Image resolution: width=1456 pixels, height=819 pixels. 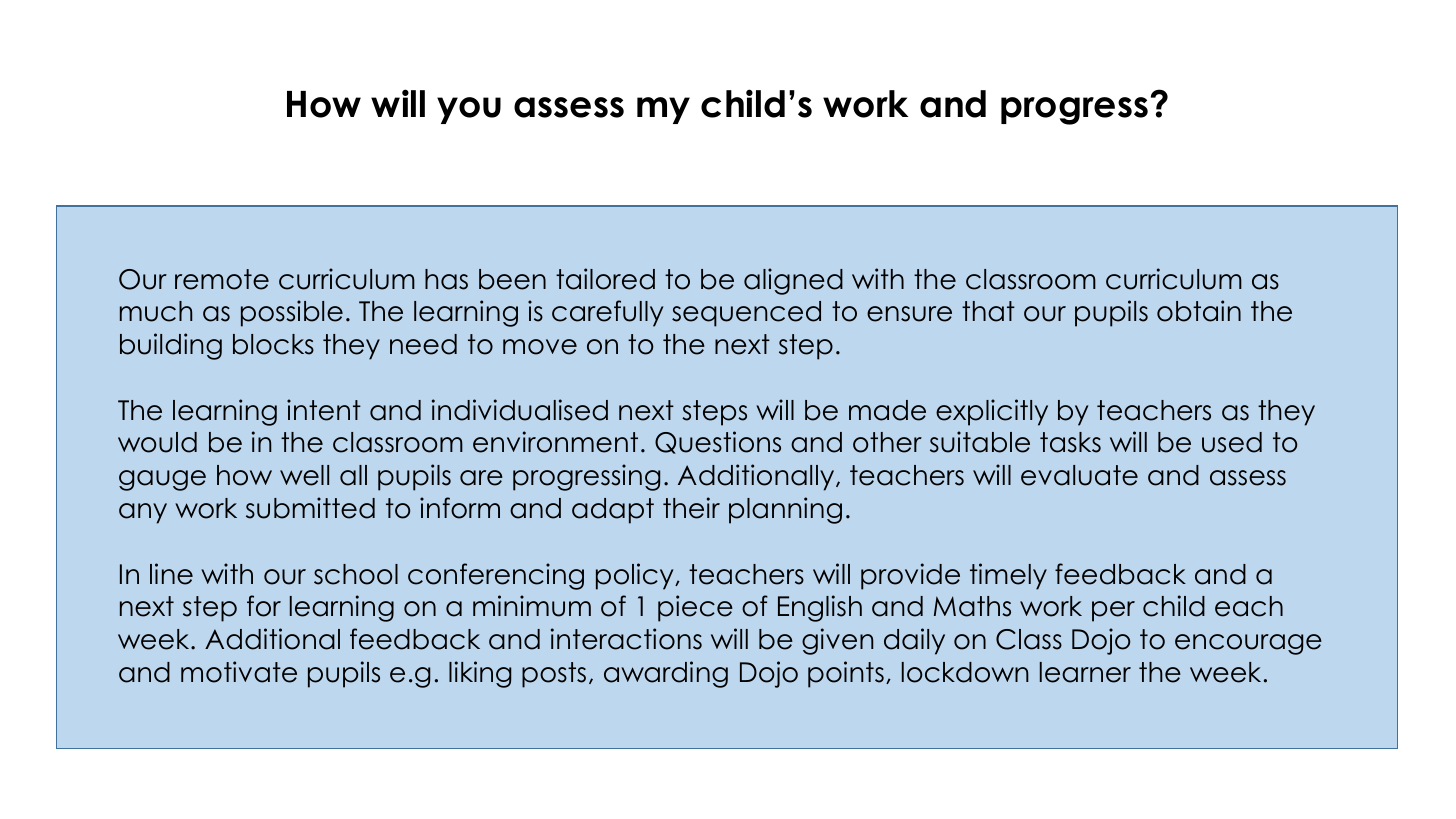 What do you see at coordinates (239, 672) in the screenshot?
I see `motivate` at bounding box center [239, 672].
